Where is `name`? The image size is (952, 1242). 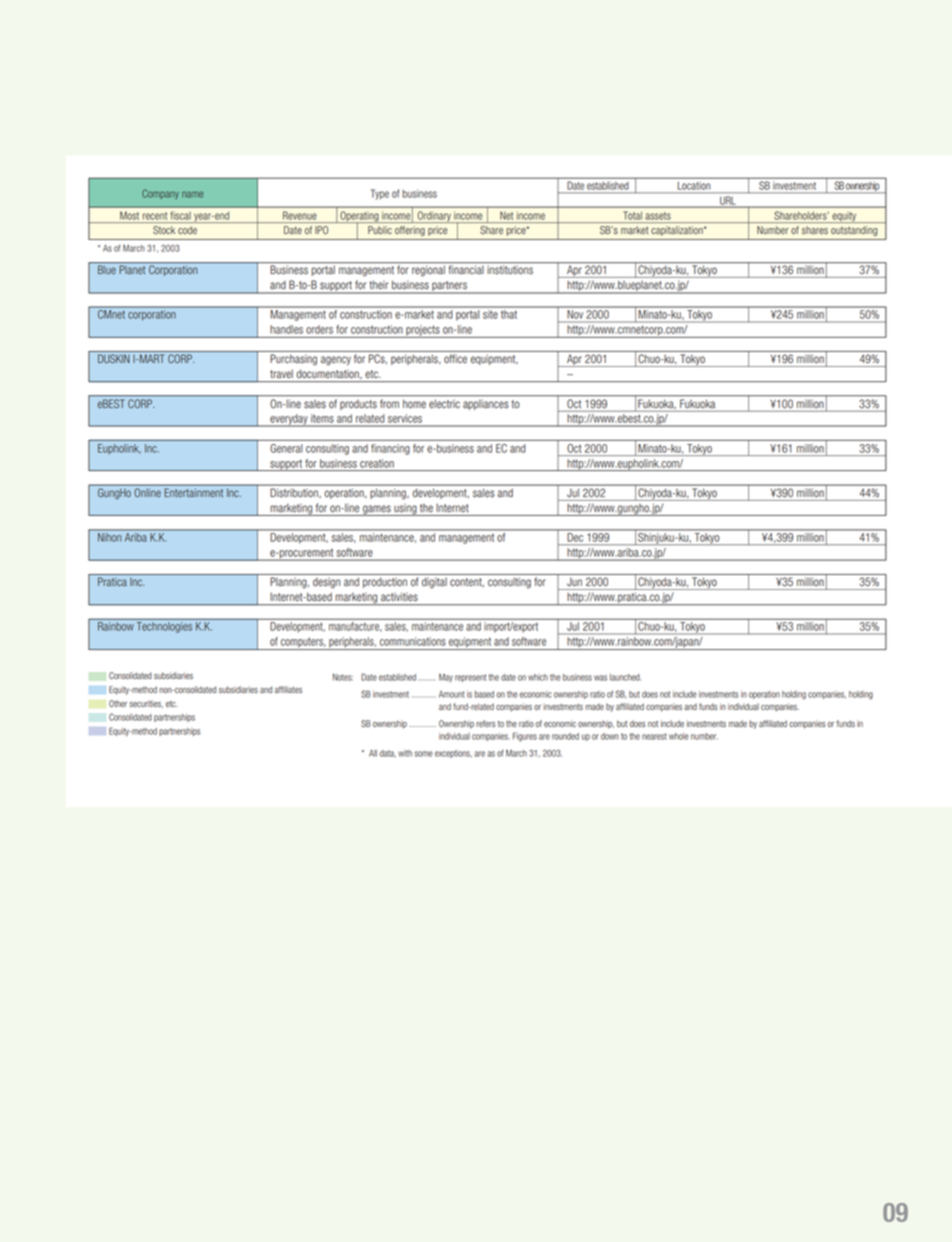
name is located at coordinates (192, 194).
